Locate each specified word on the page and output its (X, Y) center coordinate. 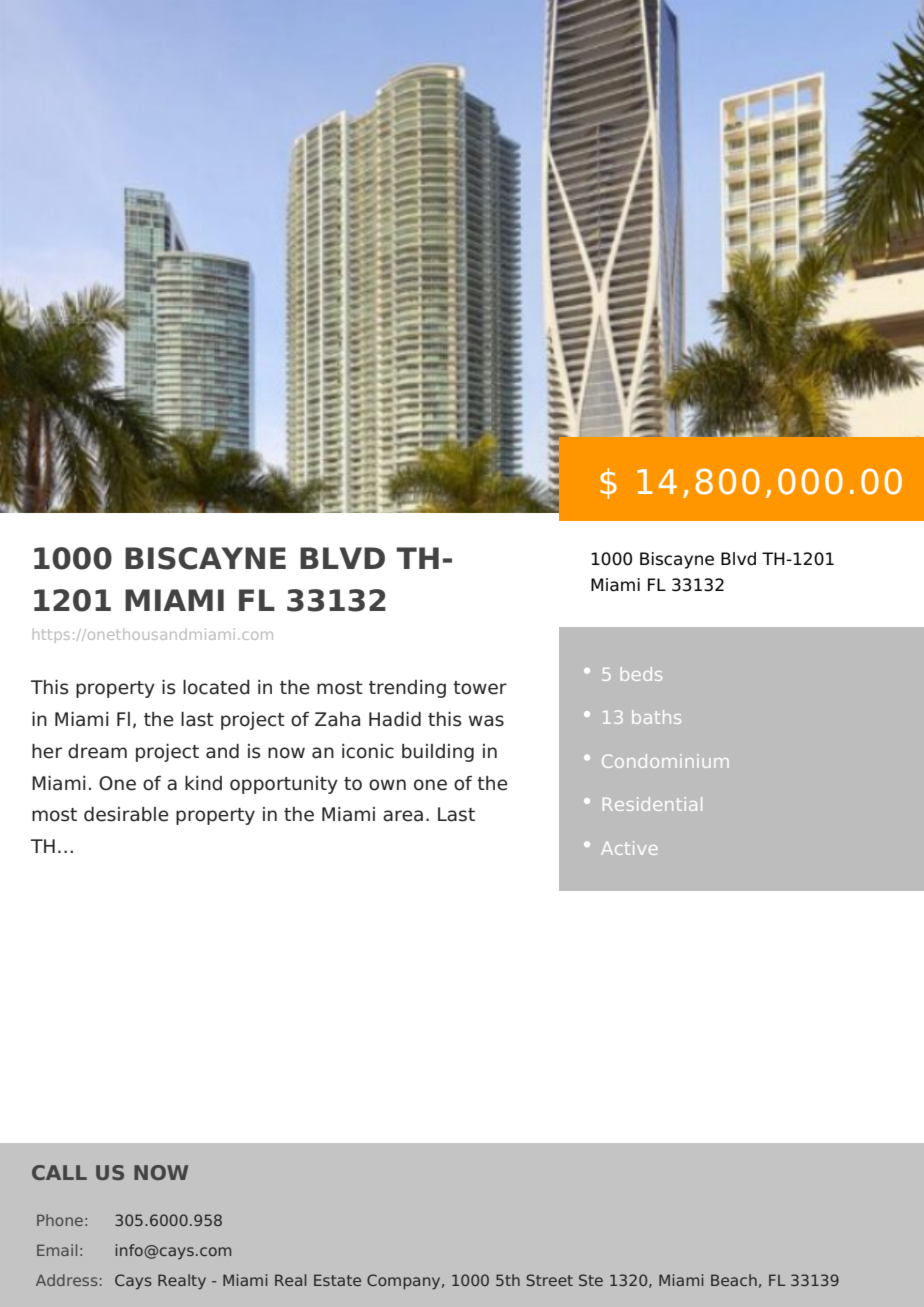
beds (641, 674)
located (216, 687)
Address (66, 1280)
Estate (337, 1280)
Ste (591, 1280)
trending (407, 689)
